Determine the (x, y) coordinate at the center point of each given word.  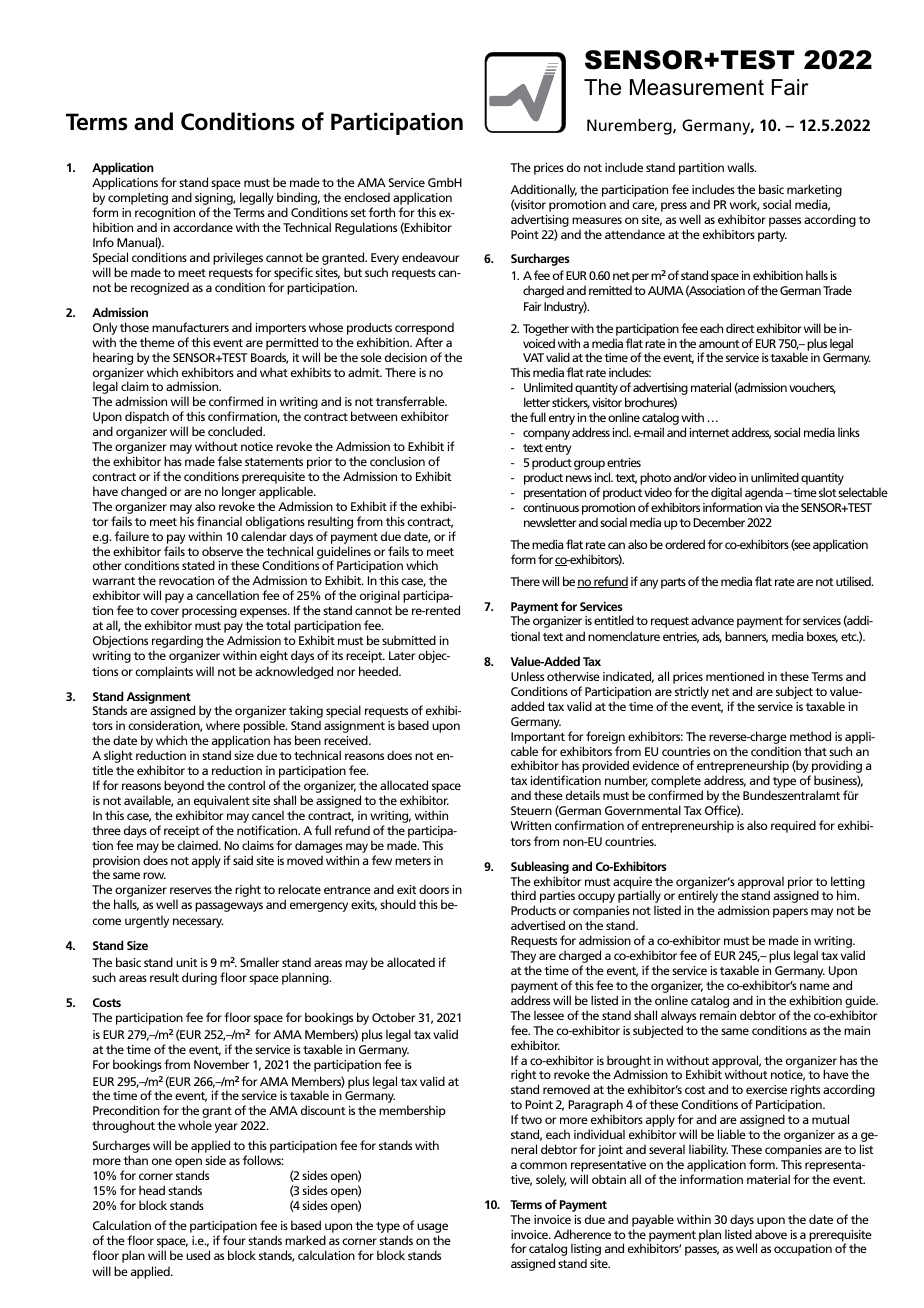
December (719, 522)
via (772, 507)
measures (597, 220)
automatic (140, 288)
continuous (551, 507)
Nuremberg (630, 126)
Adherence (582, 1234)
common (543, 1165)
